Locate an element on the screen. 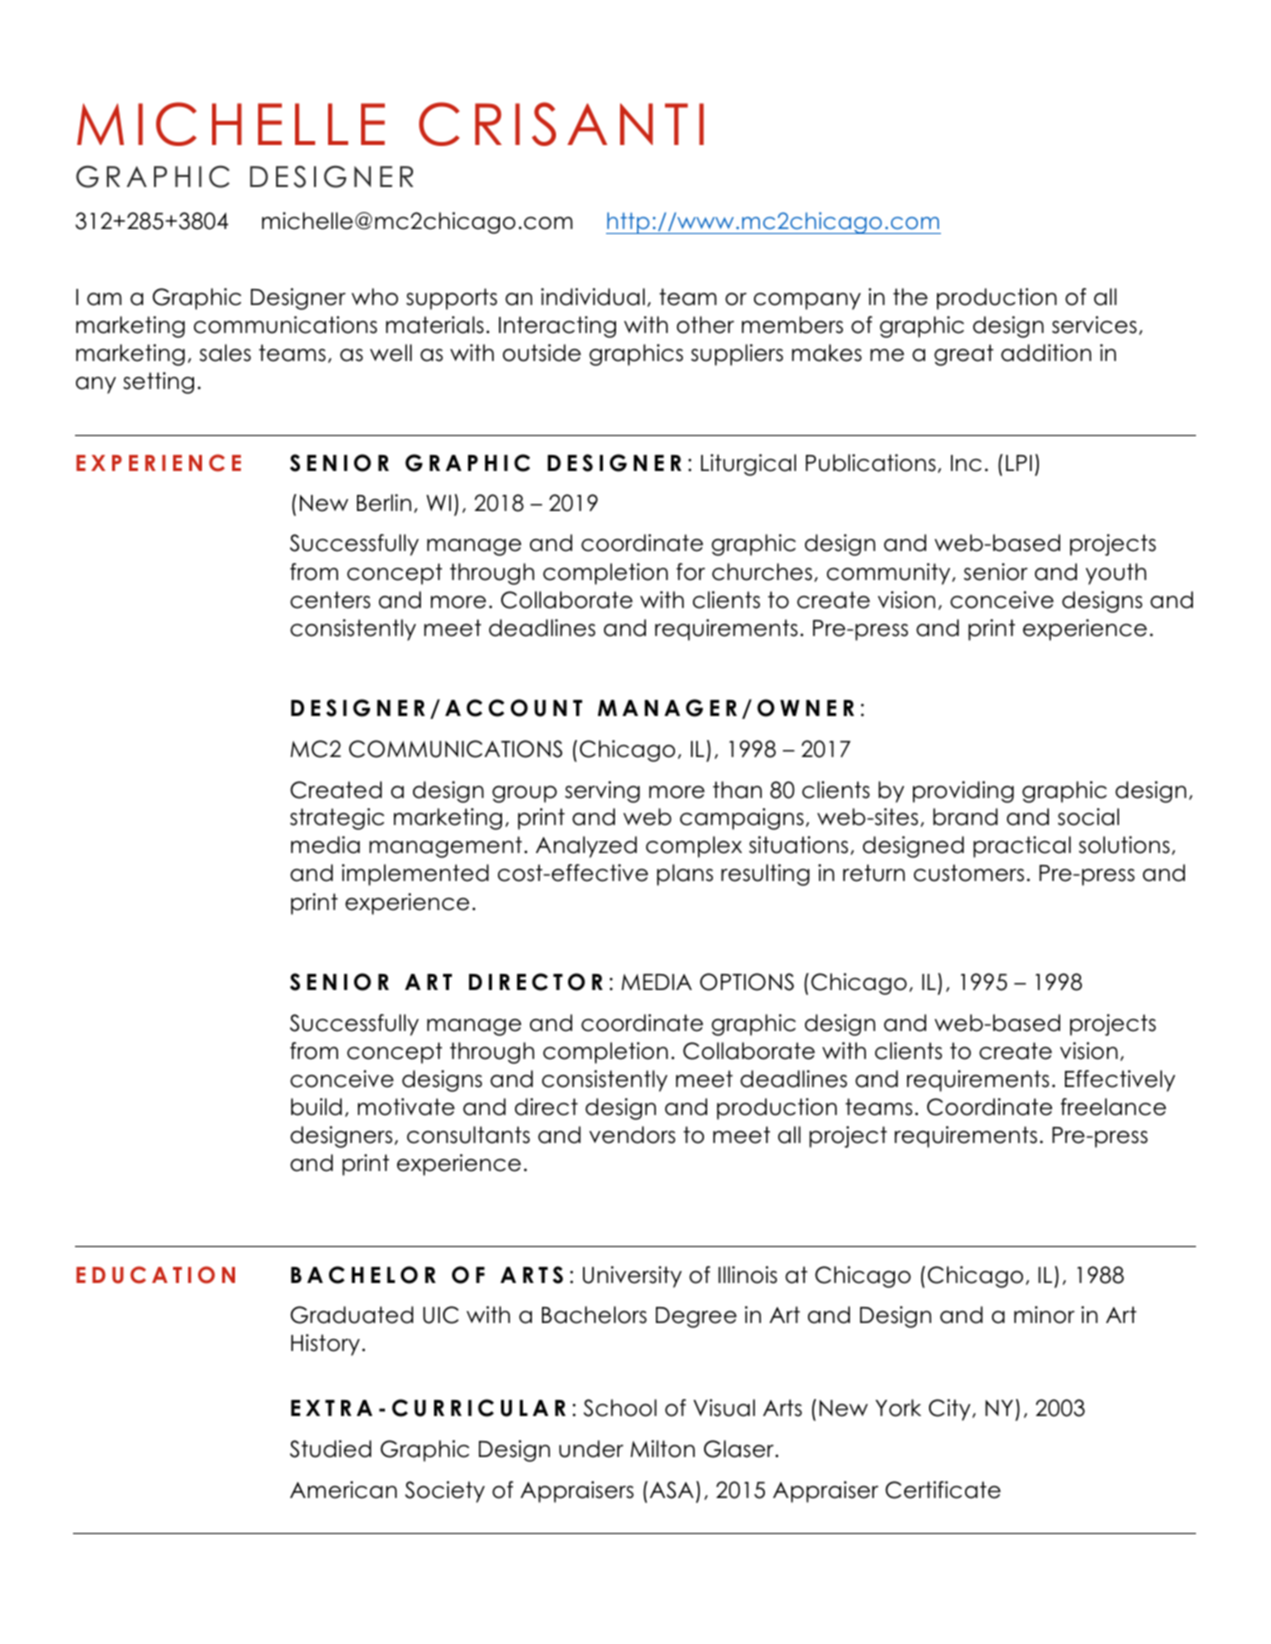 Image resolution: width=1271 pixels, height=1644 pixels. build is located at coordinates (316, 1107).
